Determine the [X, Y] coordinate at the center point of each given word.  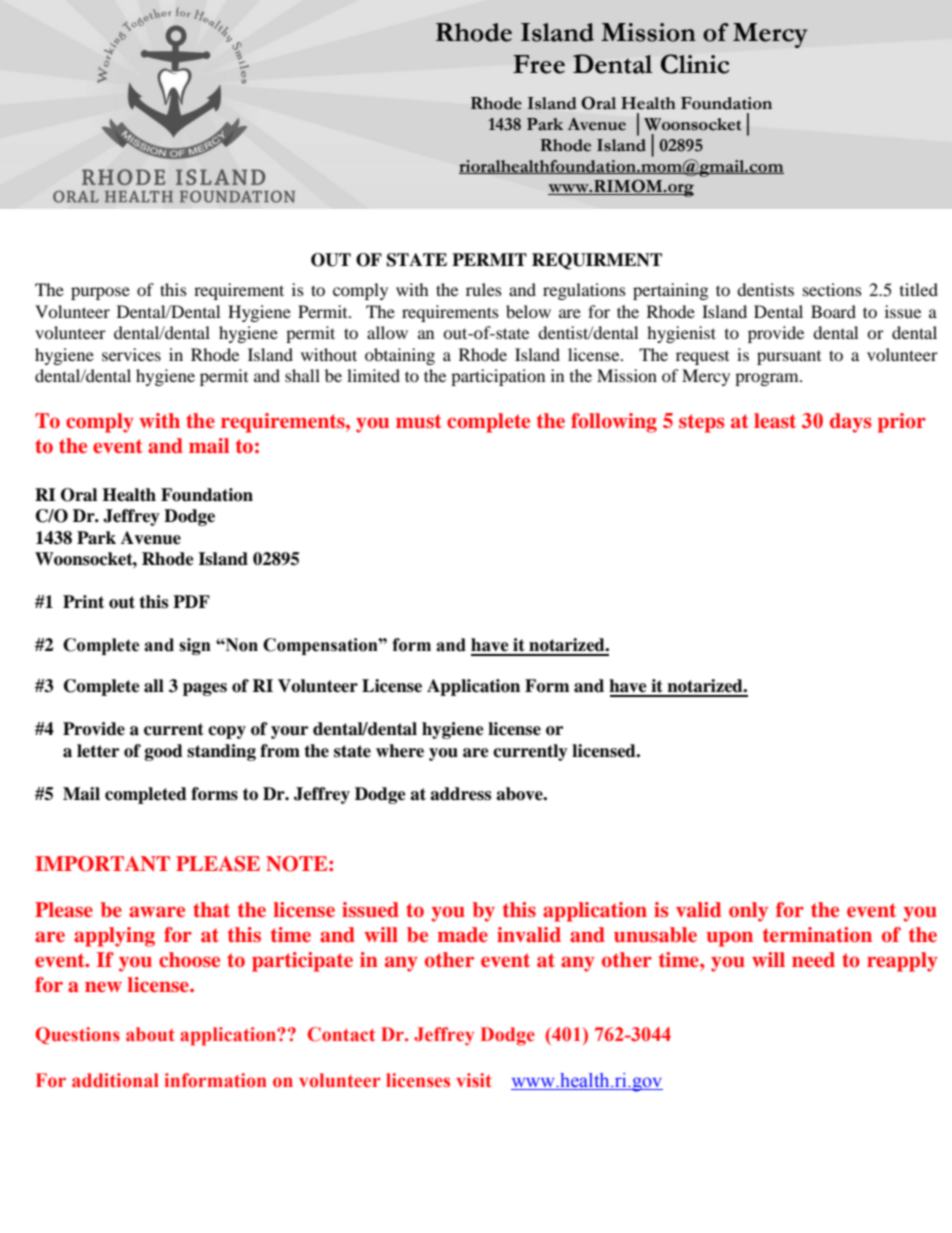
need [813, 959]
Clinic [695, 64]
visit [474, 1080]
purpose [100, 293]
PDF [191, 601]
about [150, 1034]
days [850, 423]
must [419, 421]
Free [539, 64]
